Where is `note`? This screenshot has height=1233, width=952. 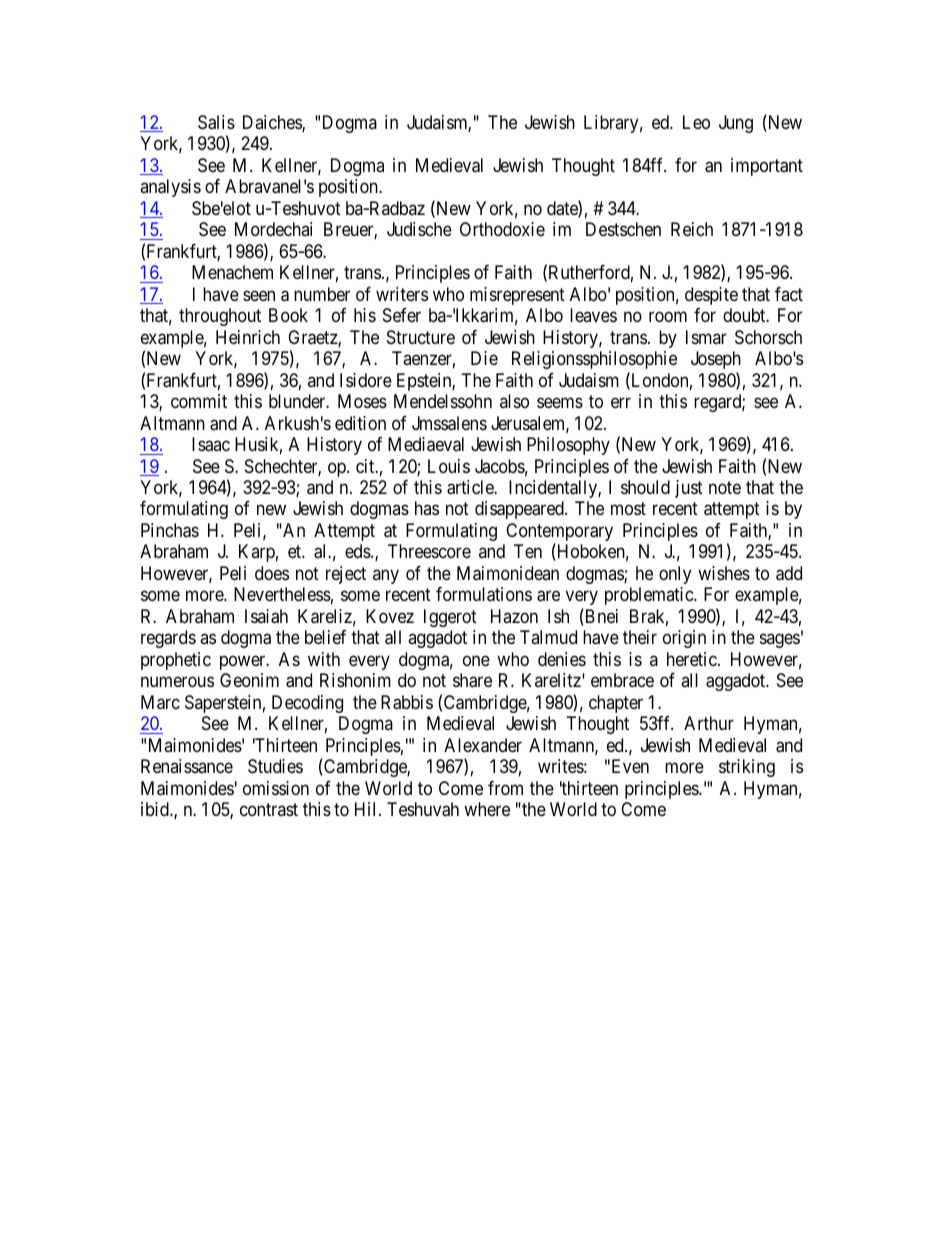 note is located at coordinates (725, 487).
